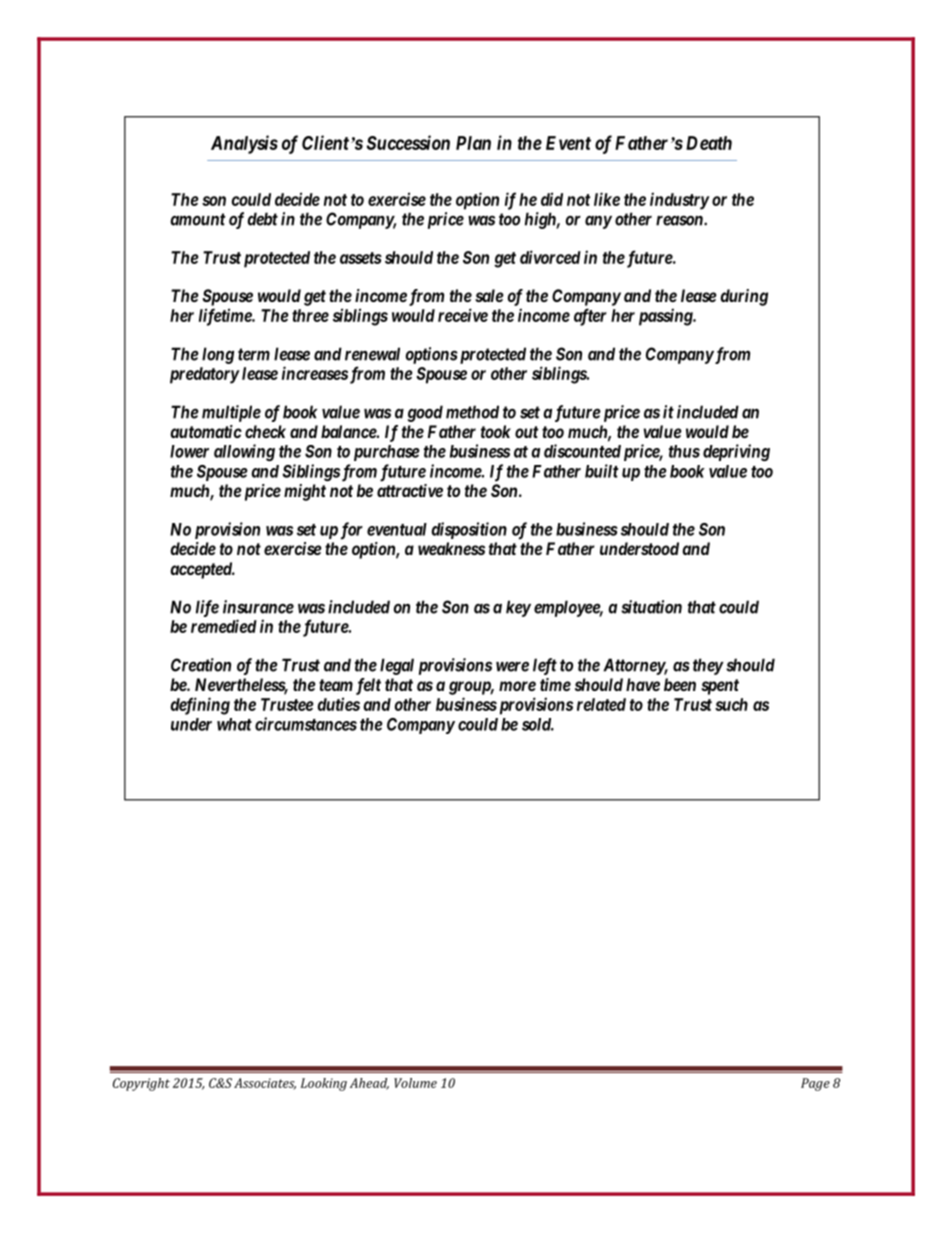  I want to click on Analysis, so click(244, 144).
